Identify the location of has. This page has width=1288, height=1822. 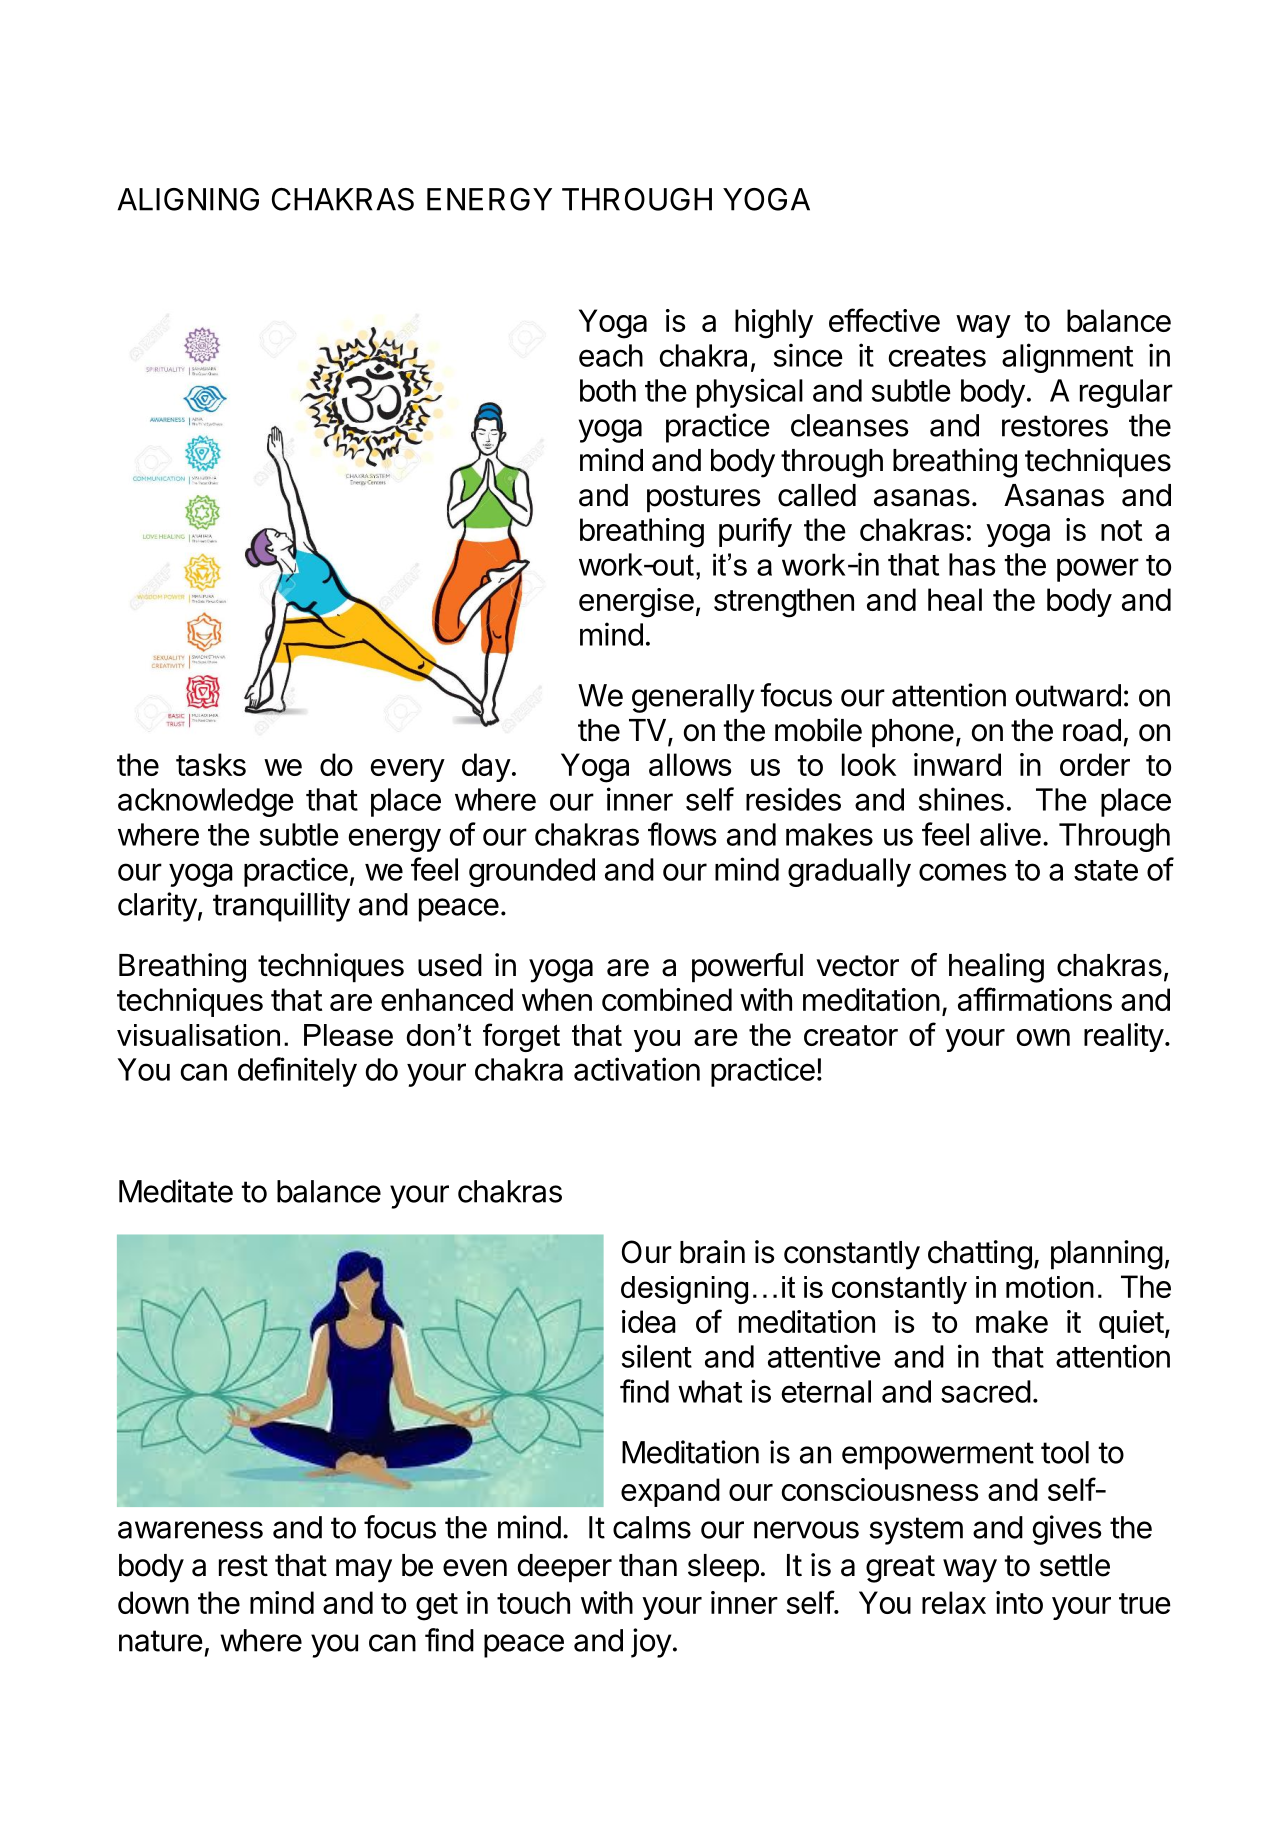
(972, 564).
